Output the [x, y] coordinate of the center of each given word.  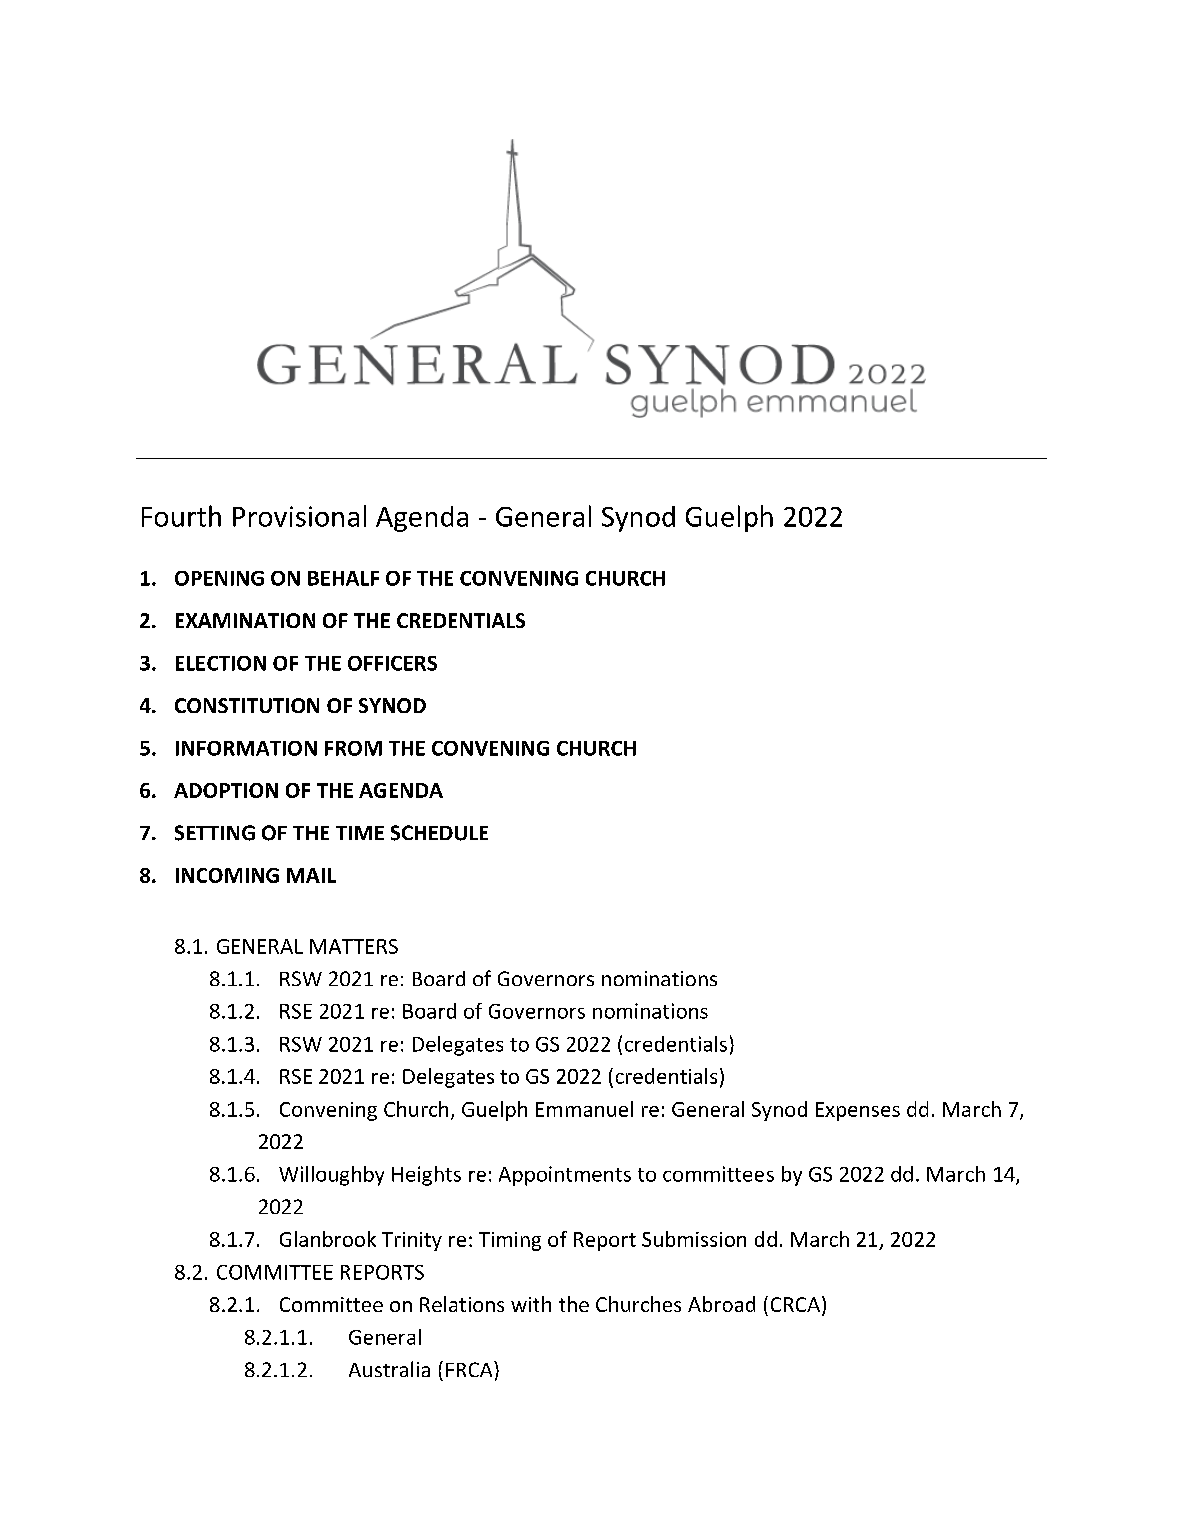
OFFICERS [392, 663]
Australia [389, 1369]
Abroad [721, 1304]
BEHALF [343, 578]
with [531, 1304]
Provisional [299, 516]
